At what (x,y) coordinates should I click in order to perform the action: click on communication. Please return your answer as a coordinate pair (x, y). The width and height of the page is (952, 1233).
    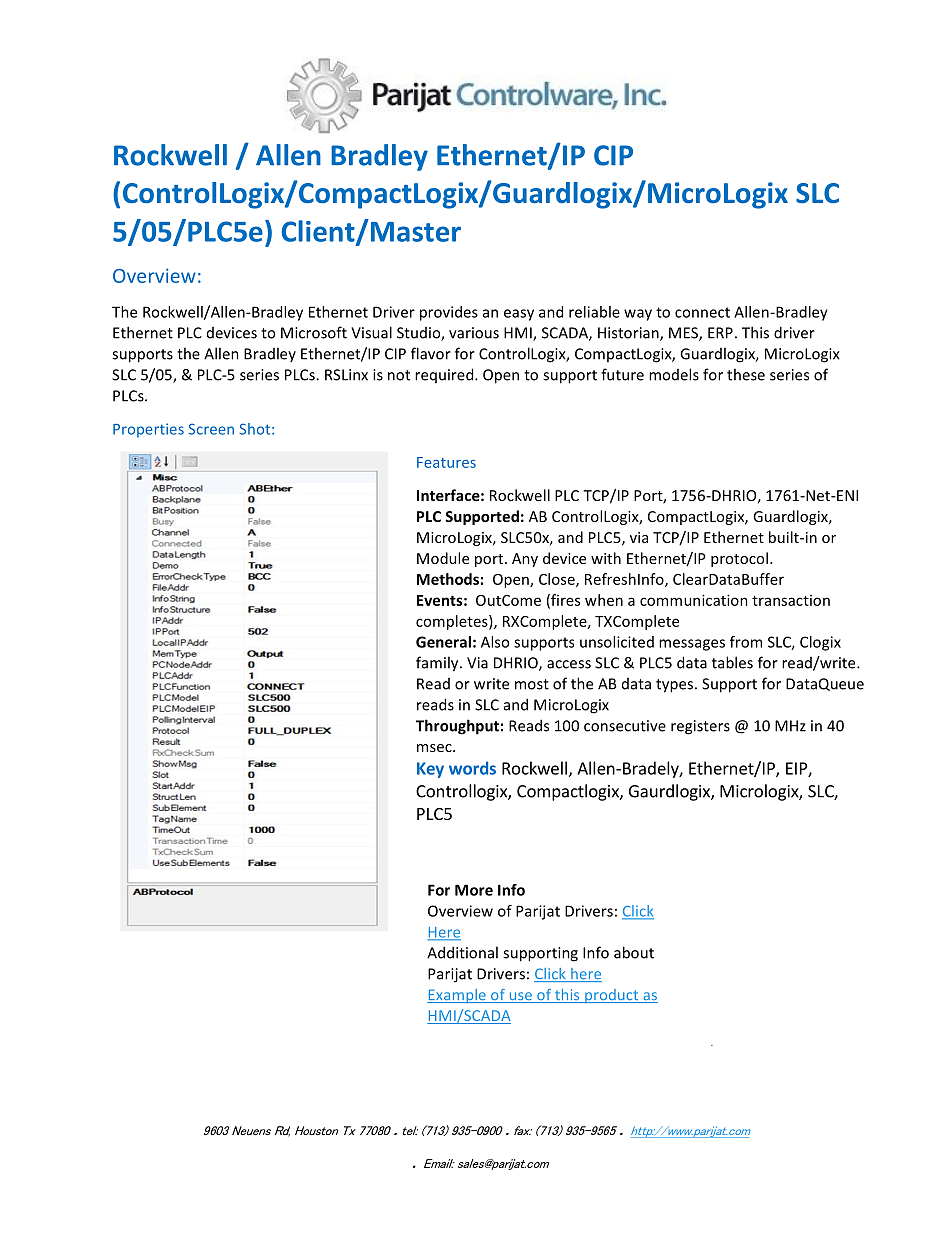
    Looking at the image, I should click on (694, 600).
